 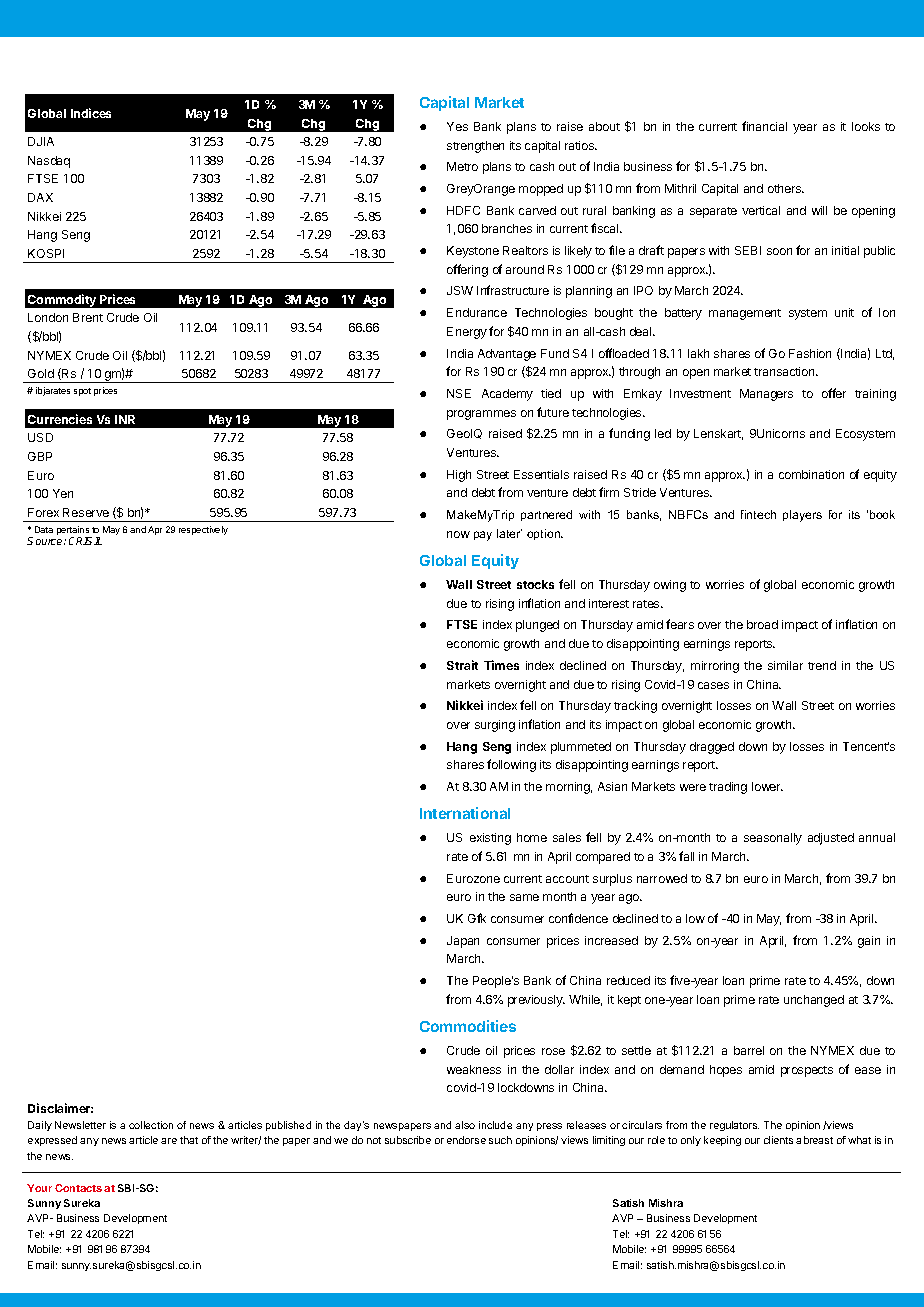 I want to click on similar, so click(x=785, y=665).
